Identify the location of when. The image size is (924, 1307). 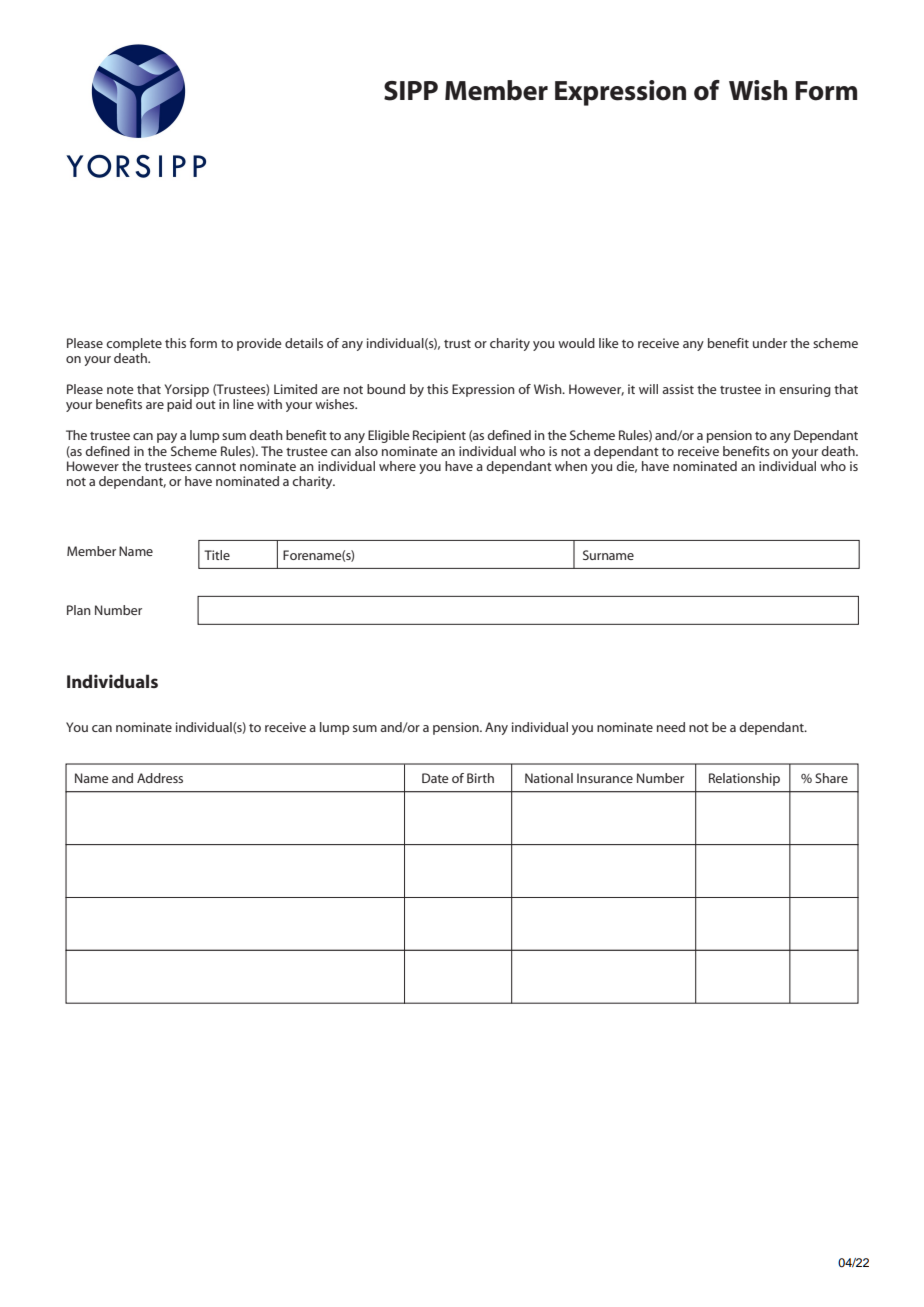
(571, 466).
